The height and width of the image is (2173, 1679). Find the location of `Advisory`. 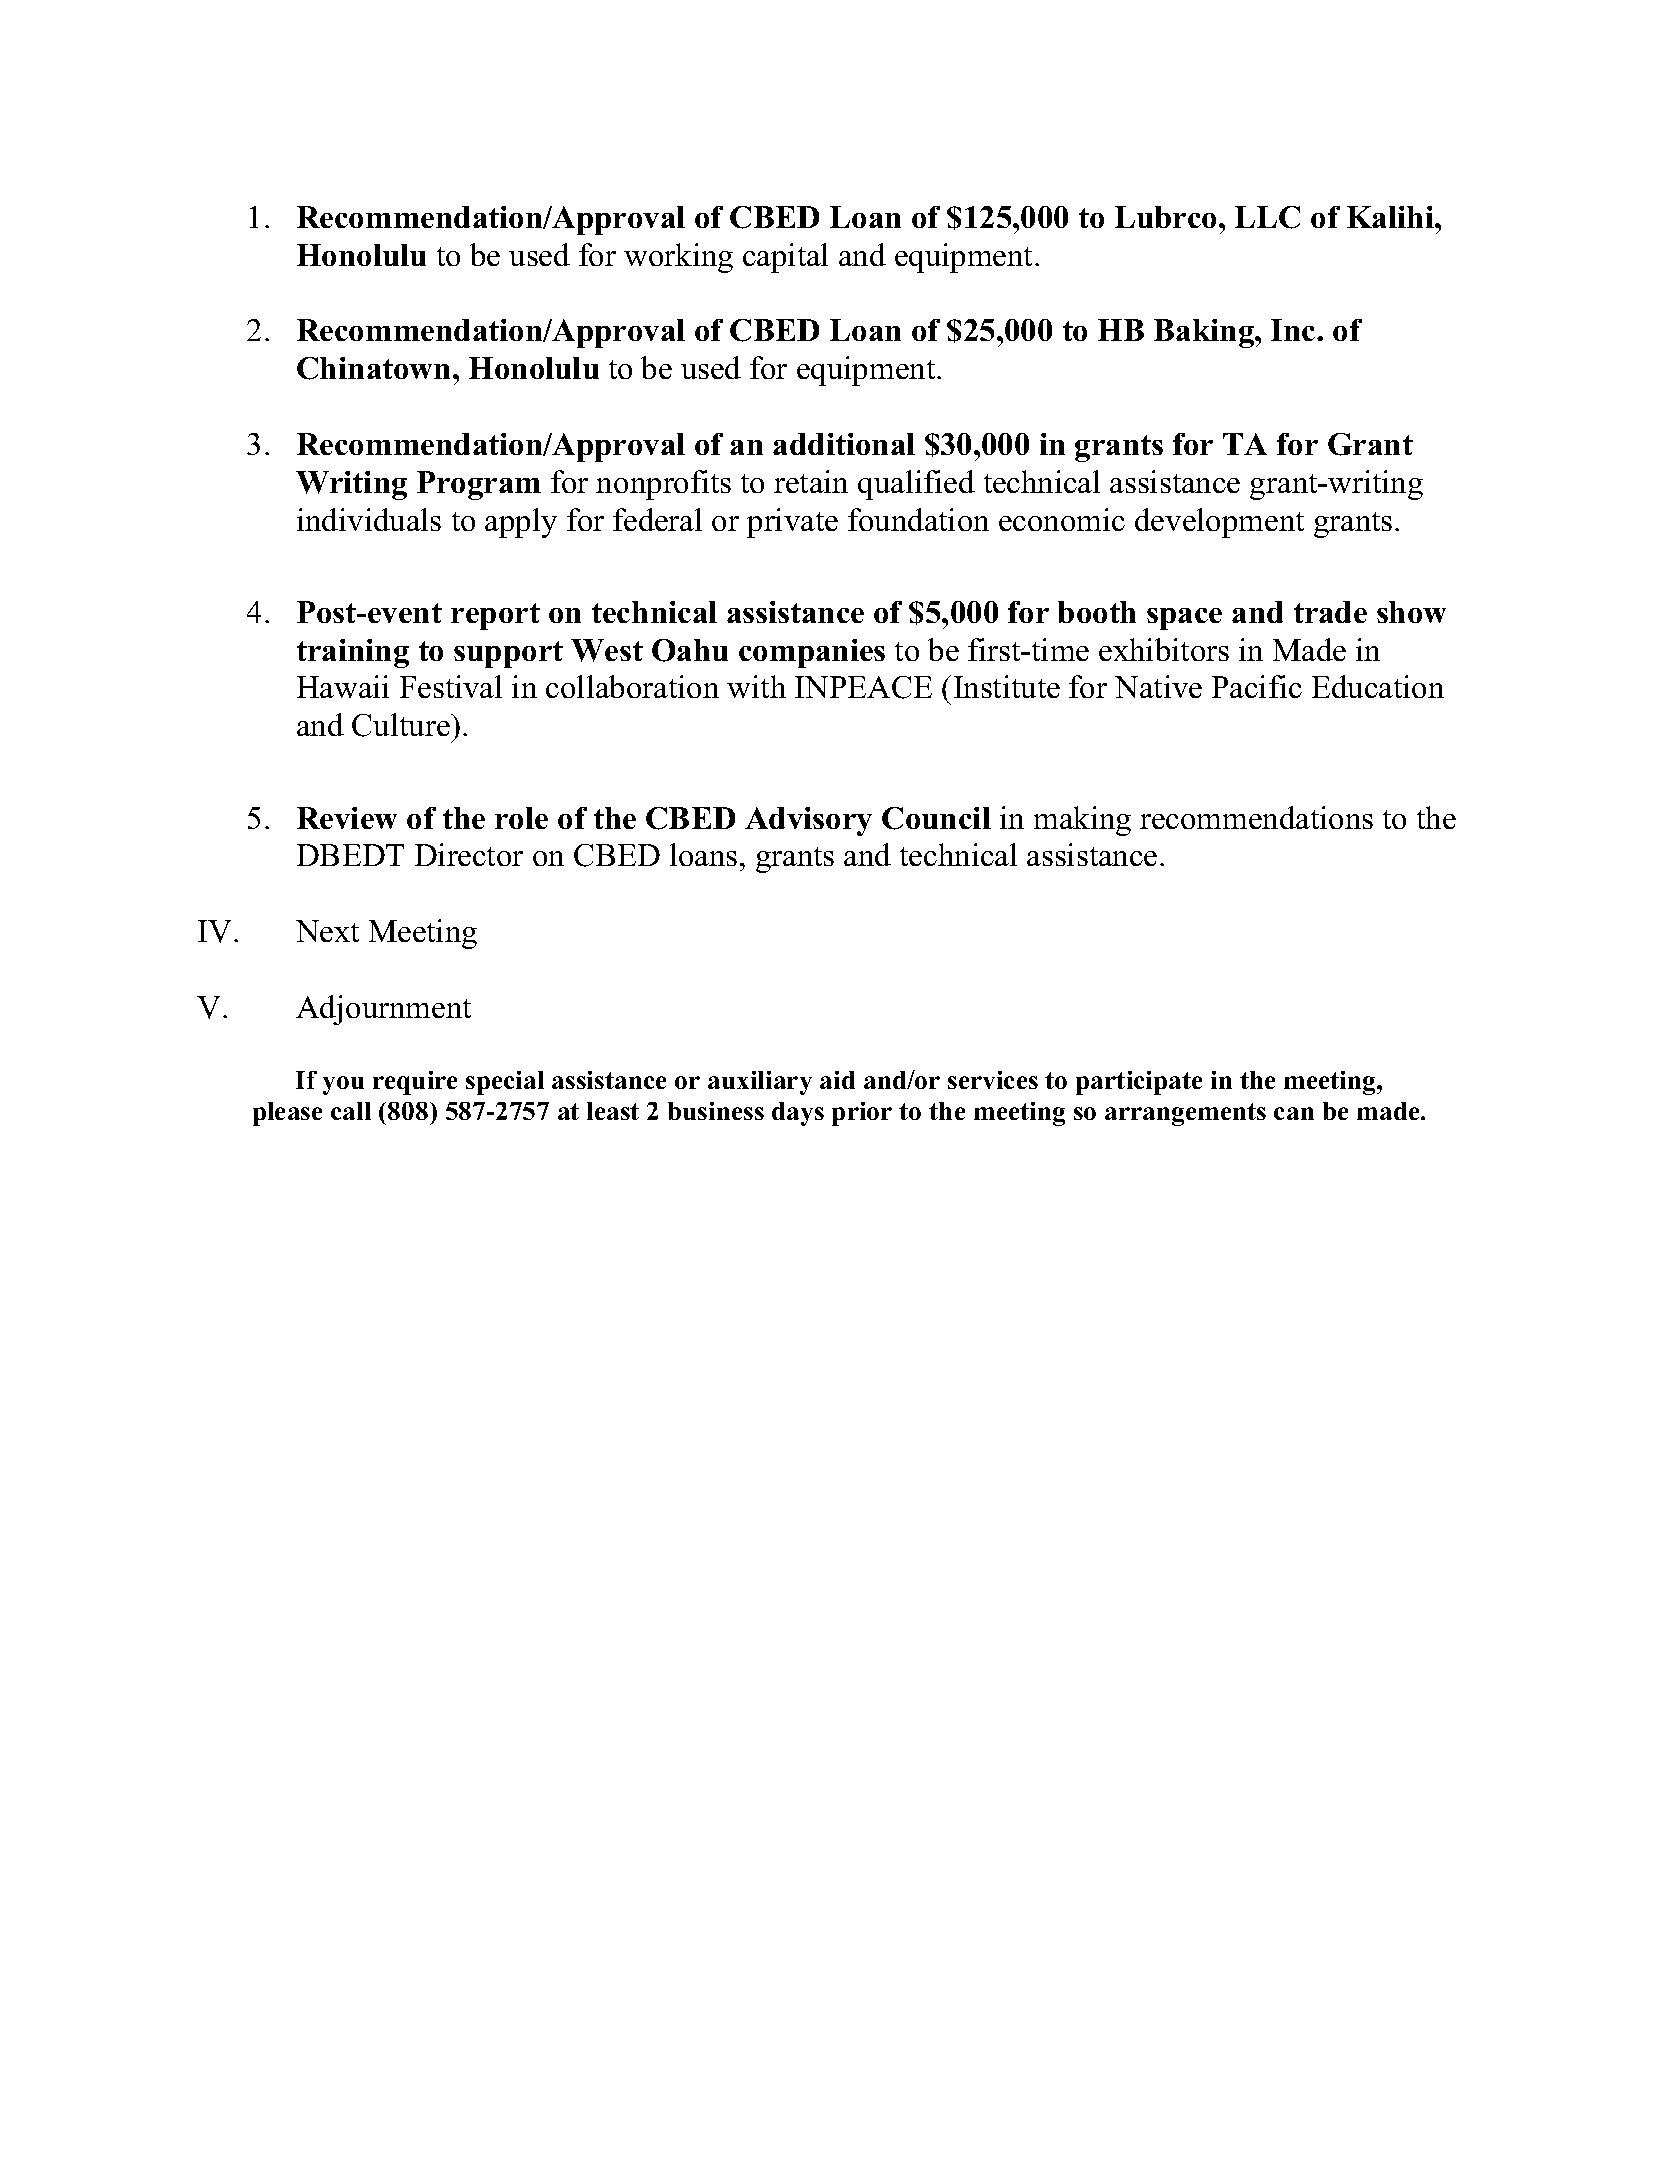

Advisory is located at coordinates (808, 821).
